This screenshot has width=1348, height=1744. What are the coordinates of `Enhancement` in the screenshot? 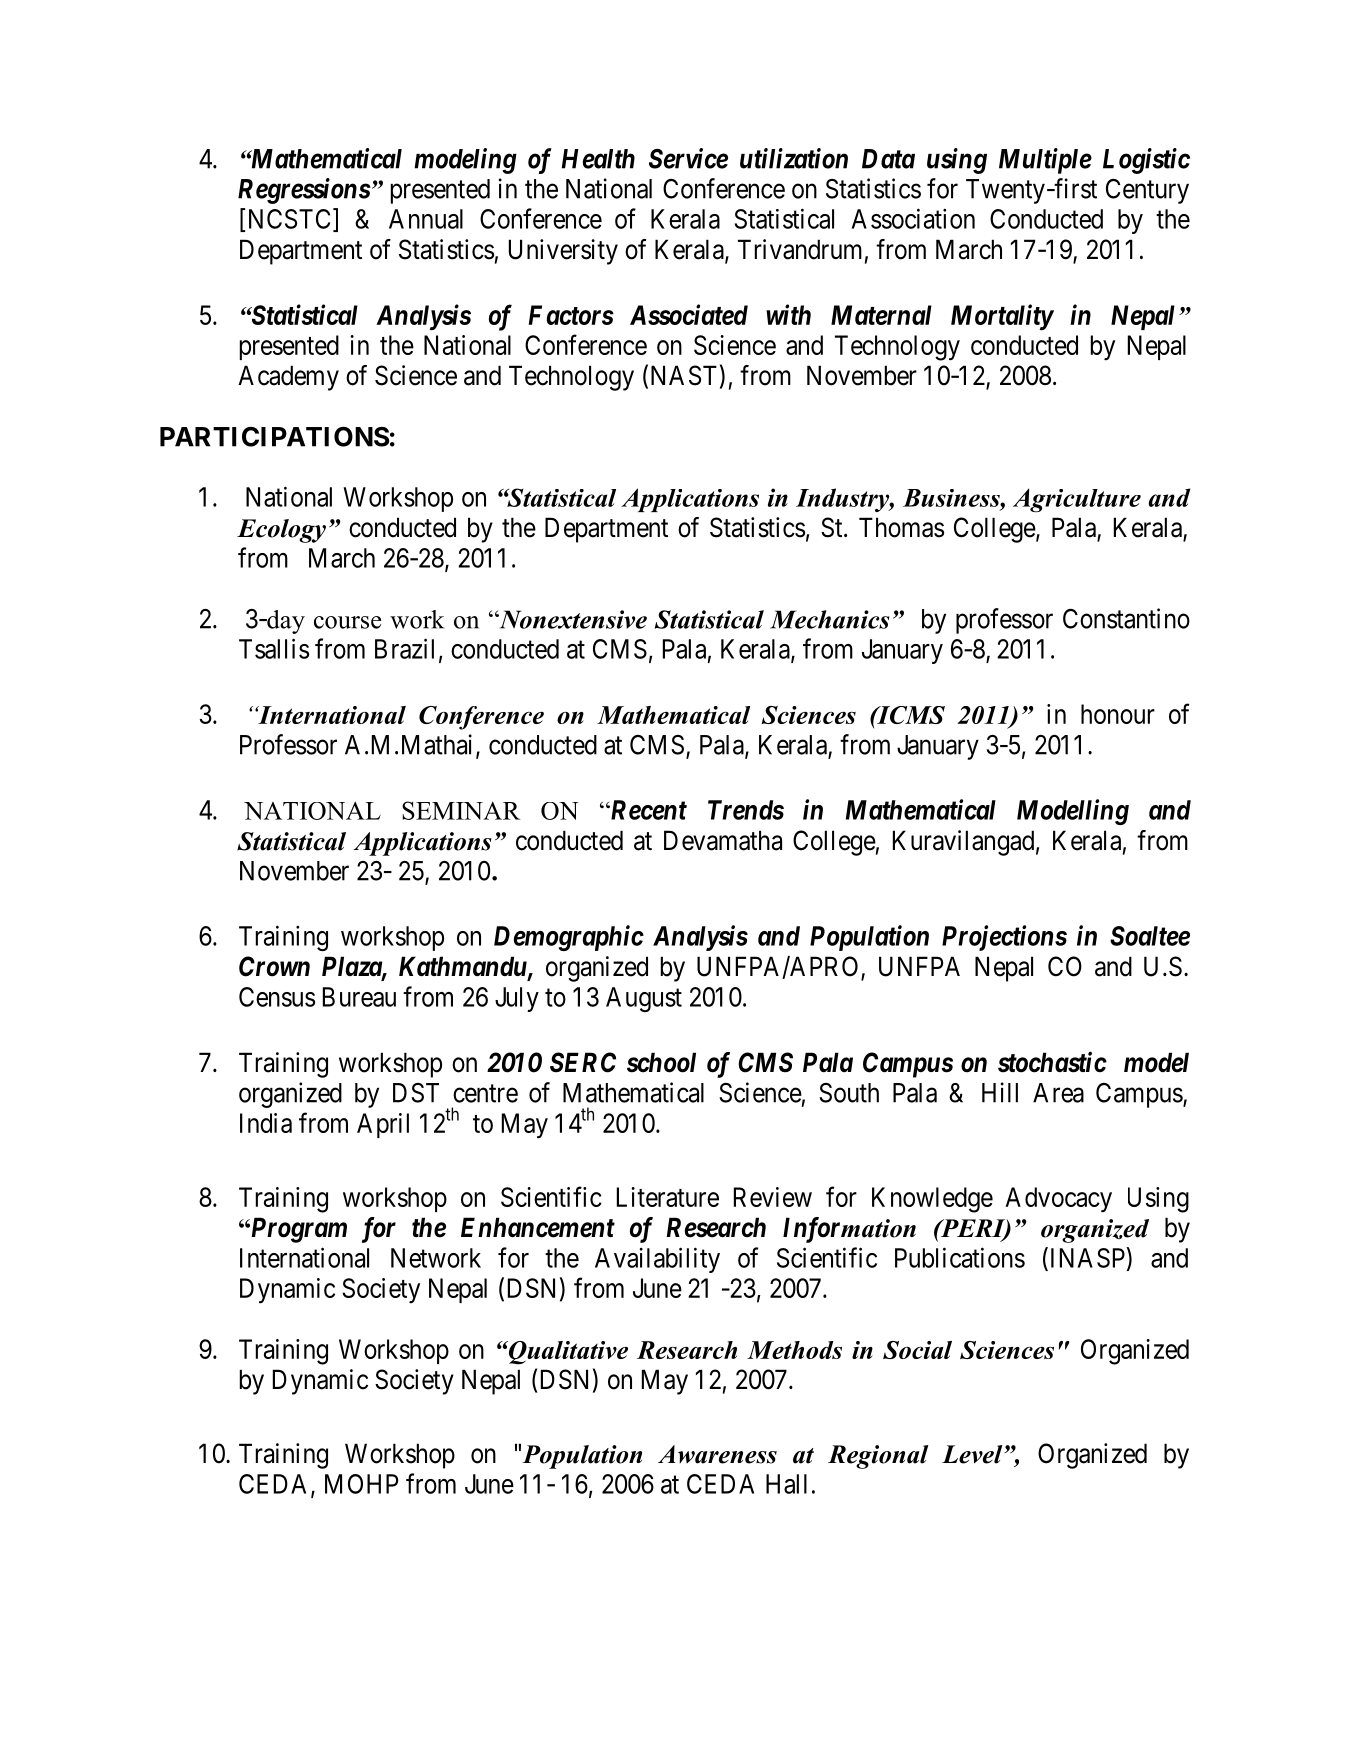 It's located at (538, 1227).
